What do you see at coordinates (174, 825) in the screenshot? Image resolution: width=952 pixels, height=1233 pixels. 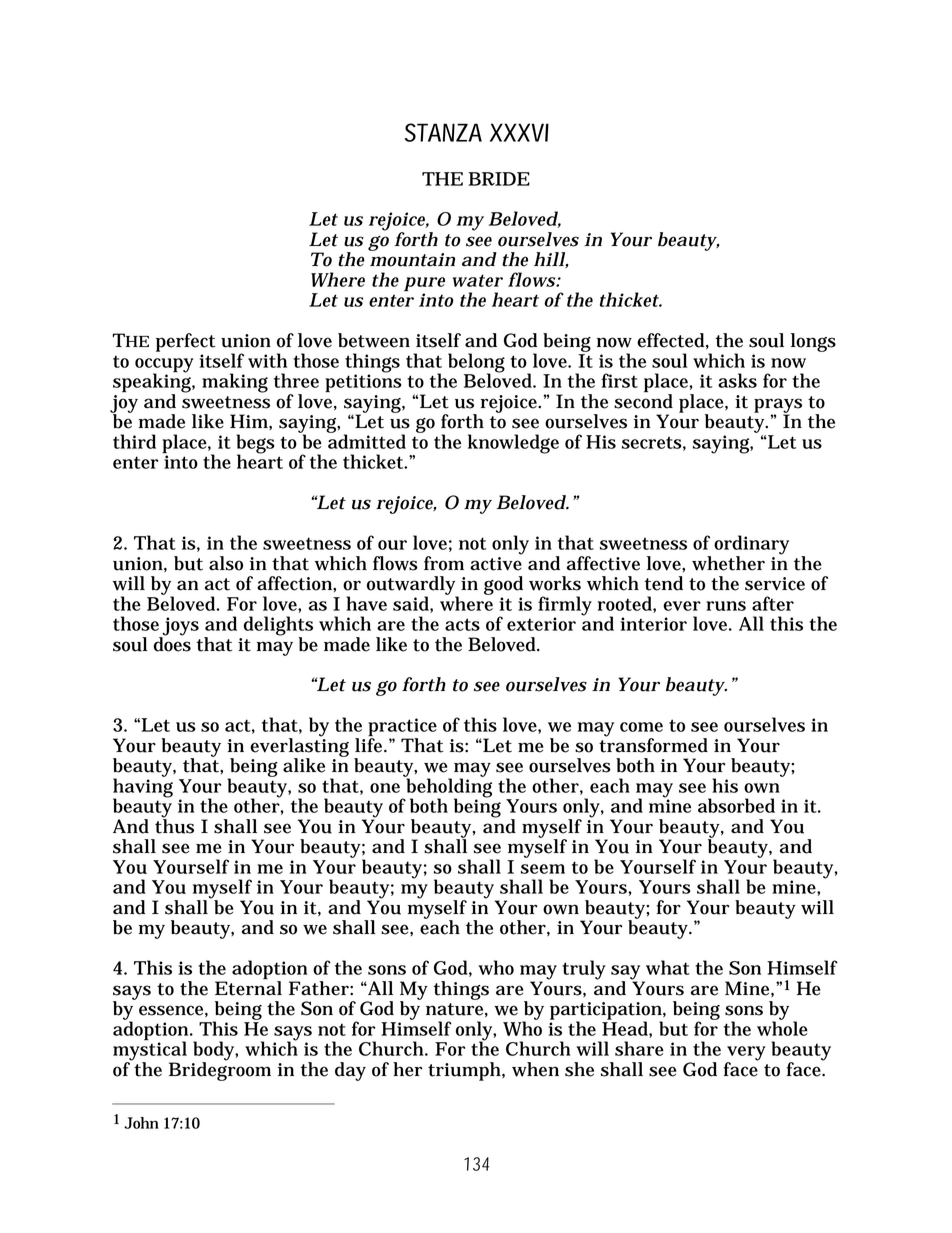 I see `thus` at bounding box center [174, 825].
